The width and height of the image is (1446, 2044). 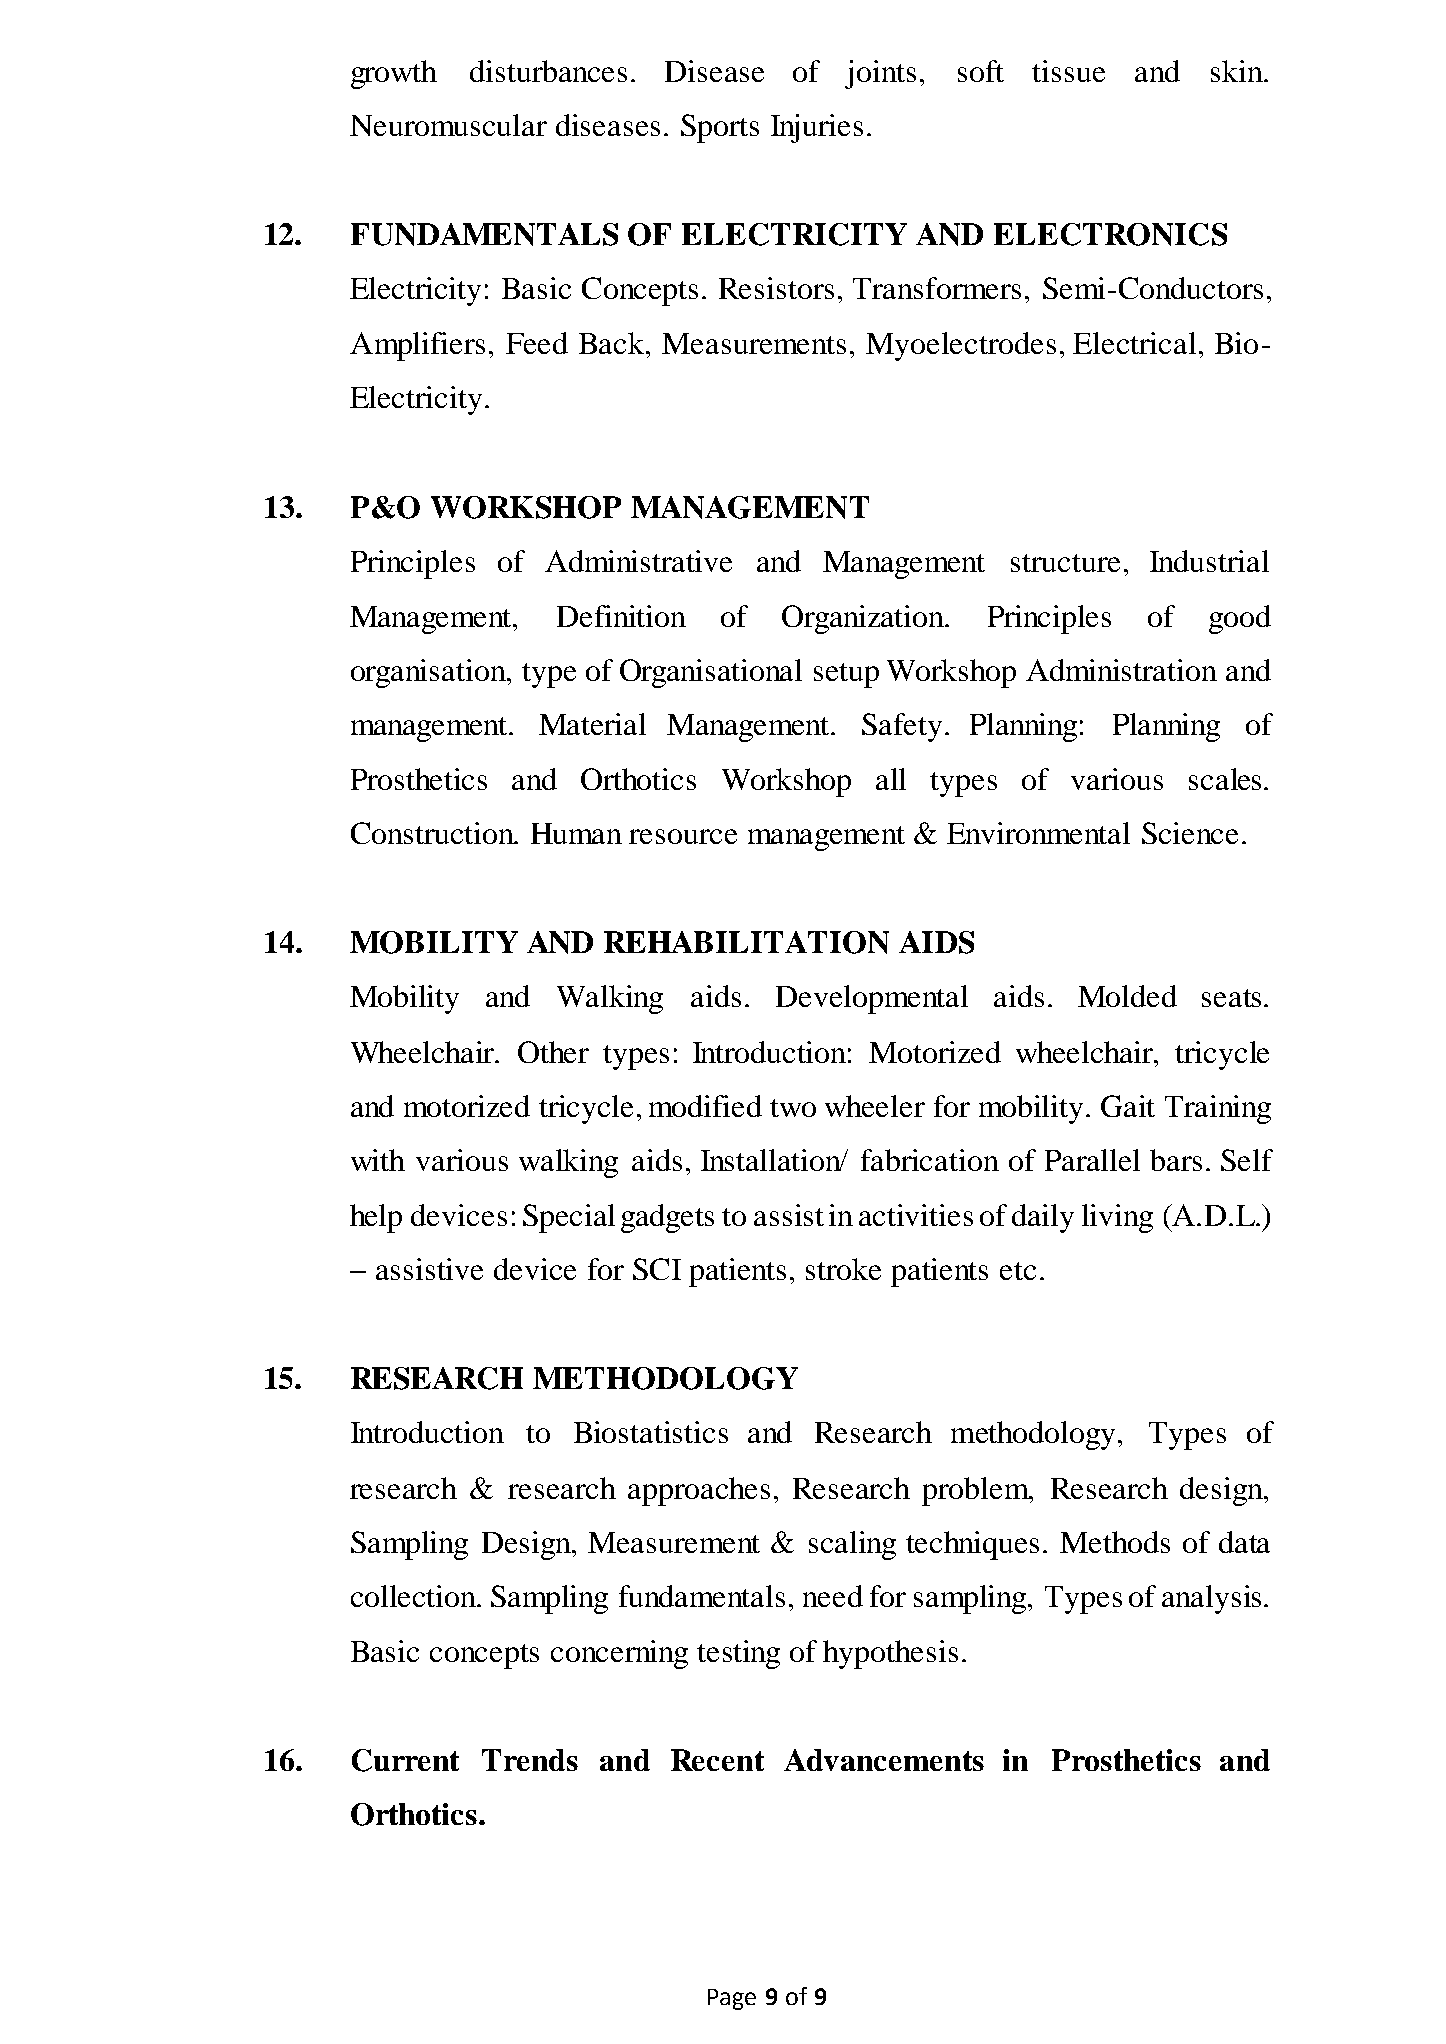 I want to click on Advancements, so click(x=884, y=1760).
